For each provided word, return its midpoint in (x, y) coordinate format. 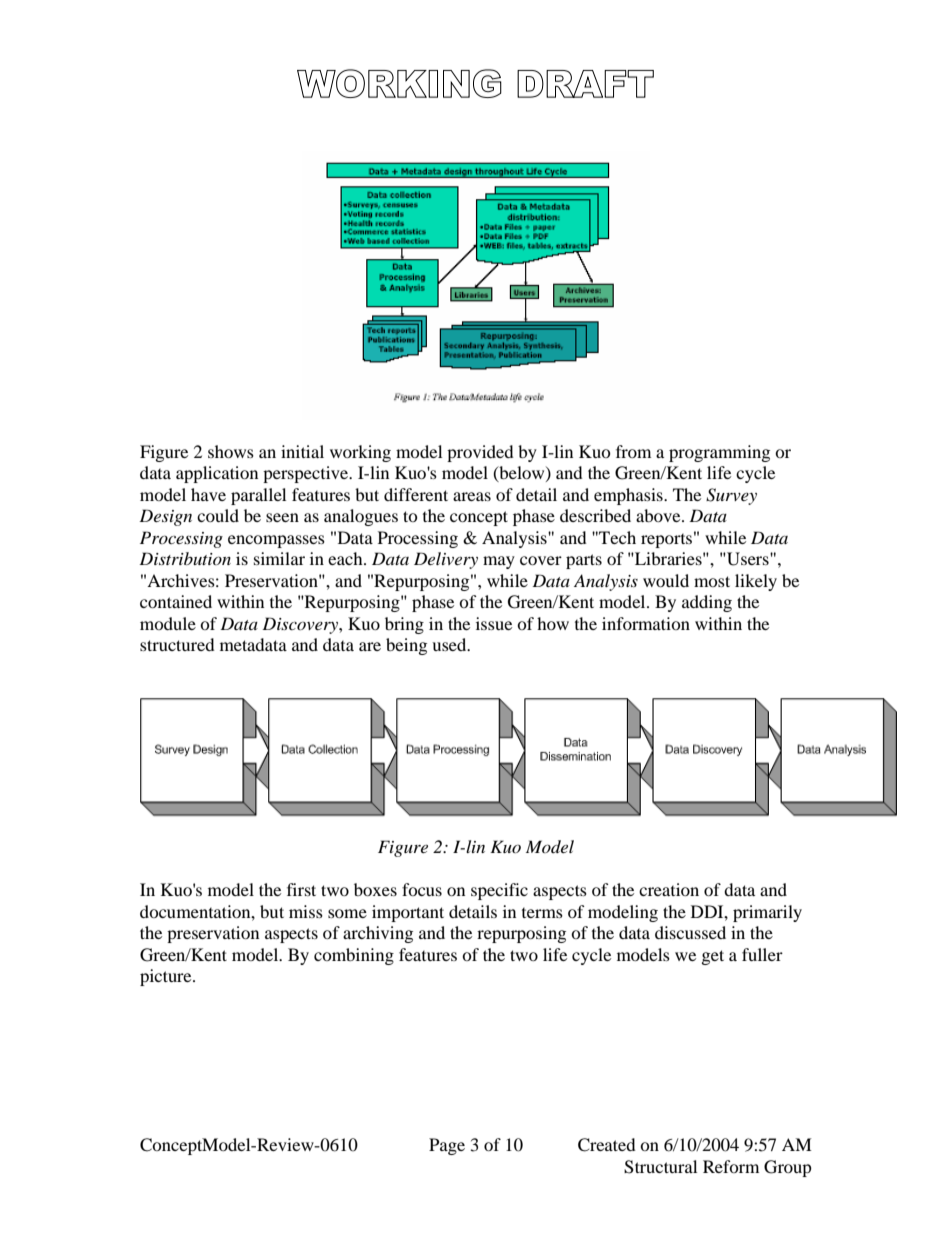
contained (176, 601)
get (713, 957)
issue (494, 623)
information (646, 623)
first (301, 889)
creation (669, 889)
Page (447, 1146)
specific (499, 891)
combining (354, 956)
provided (480, 453)
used (450, 644)
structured (177, 644)
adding (707, 603)
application (217, 474)
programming (719, 453)
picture (167, 977)
